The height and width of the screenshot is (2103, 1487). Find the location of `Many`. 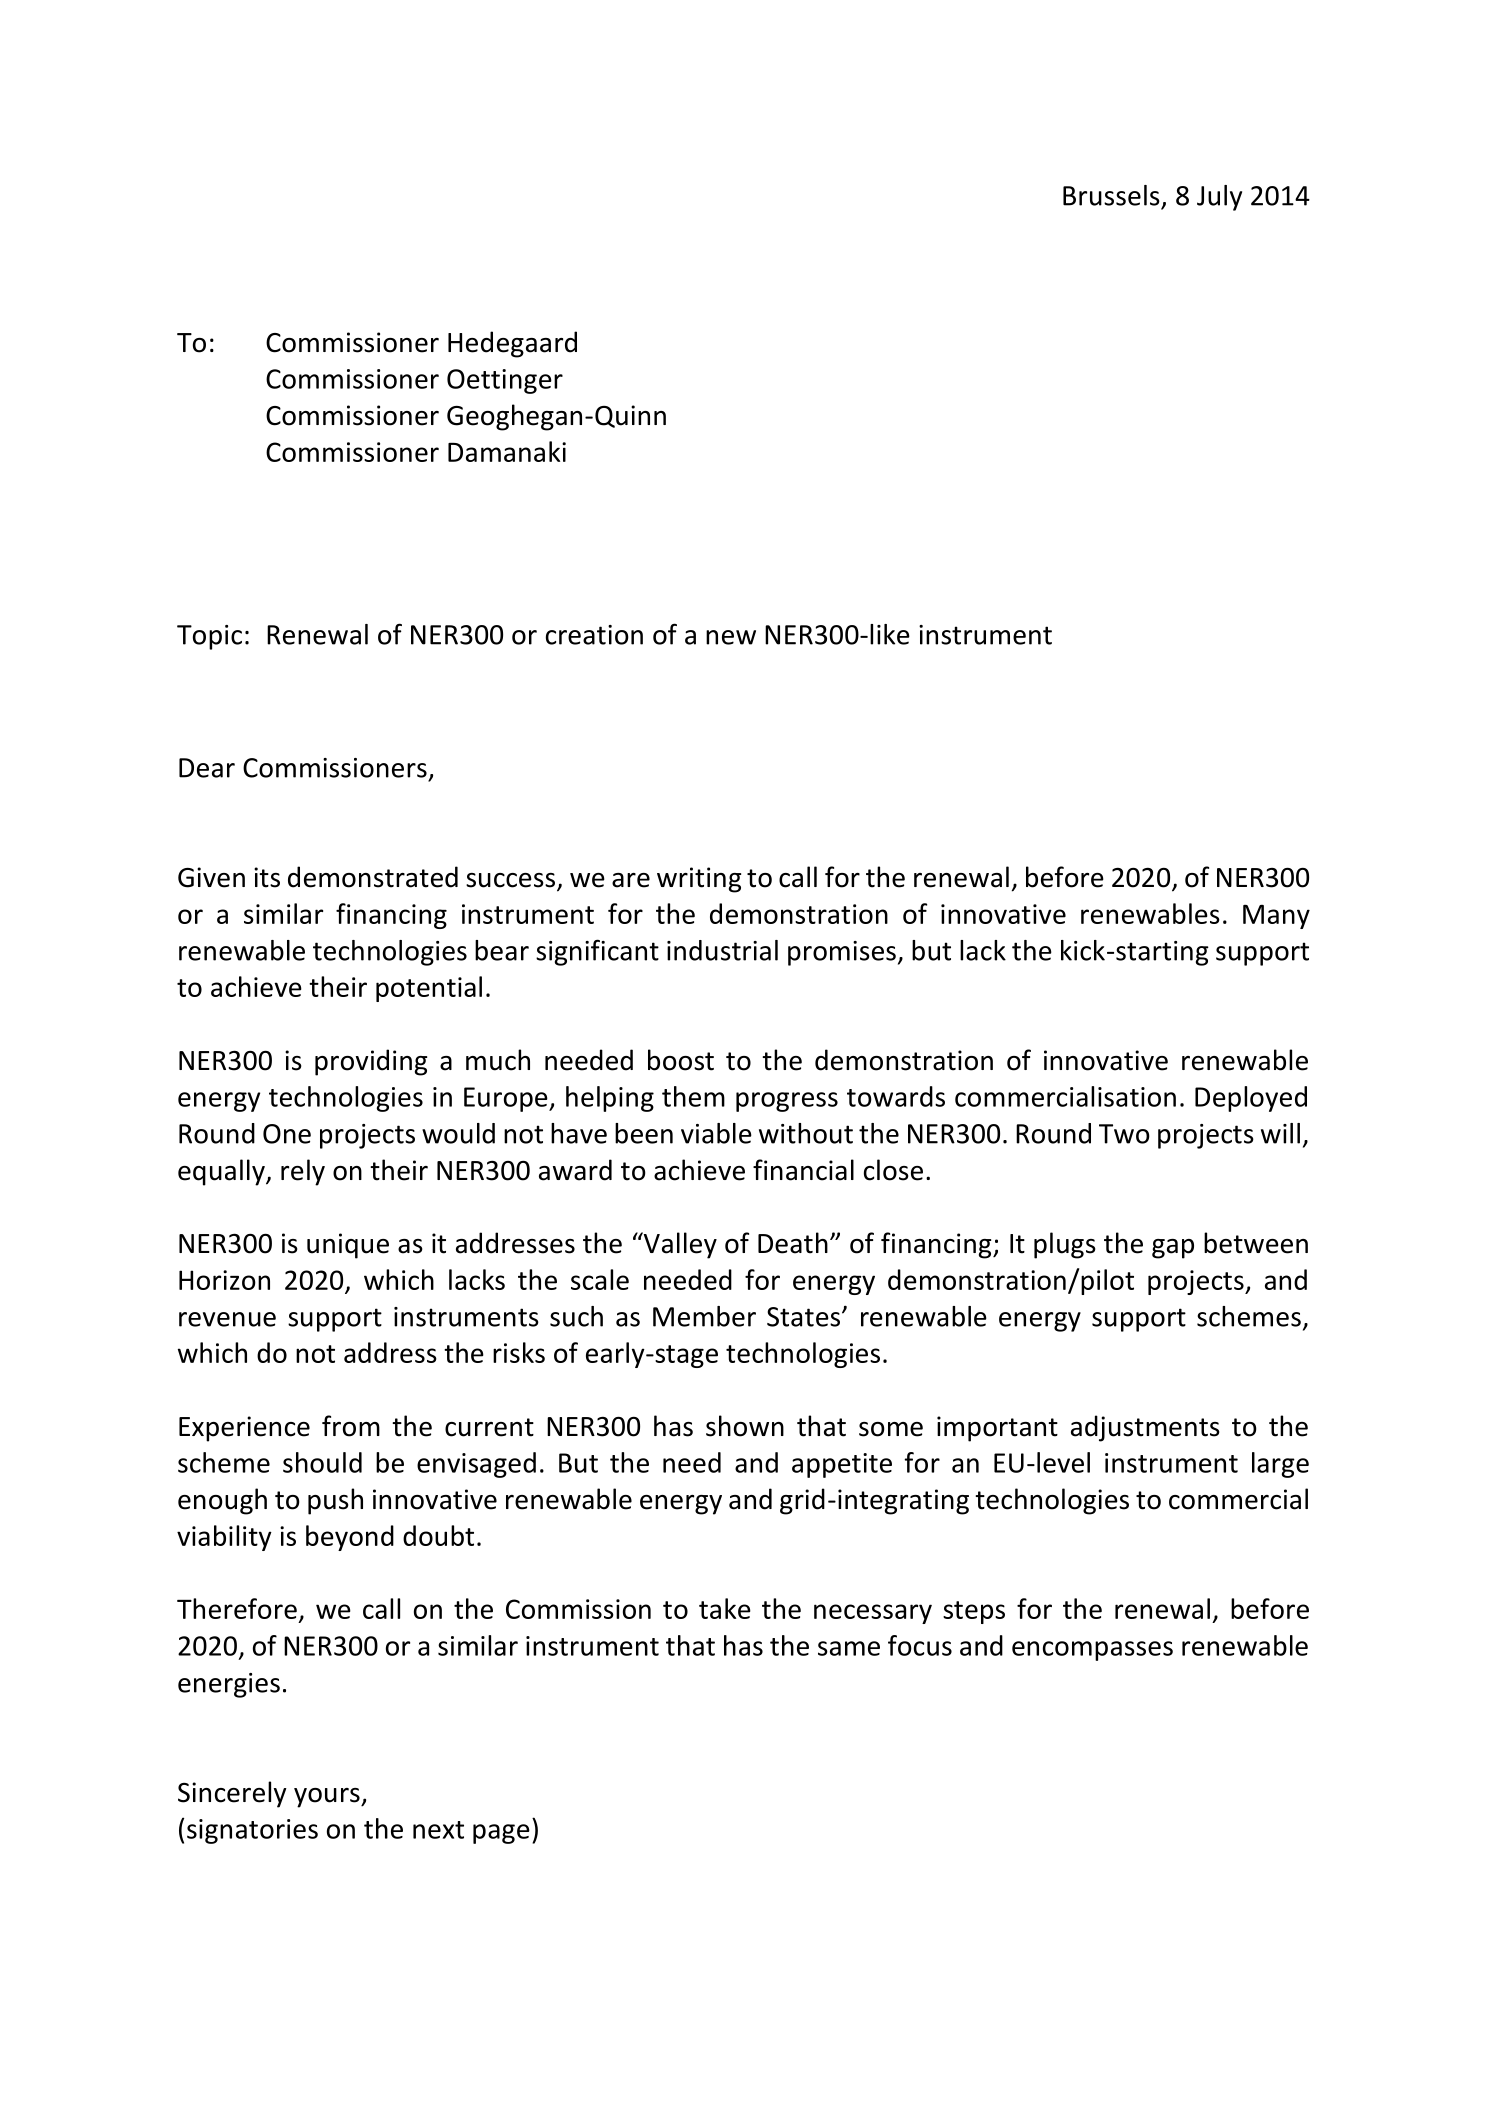

Many is located at coordinates (1276, 917).
